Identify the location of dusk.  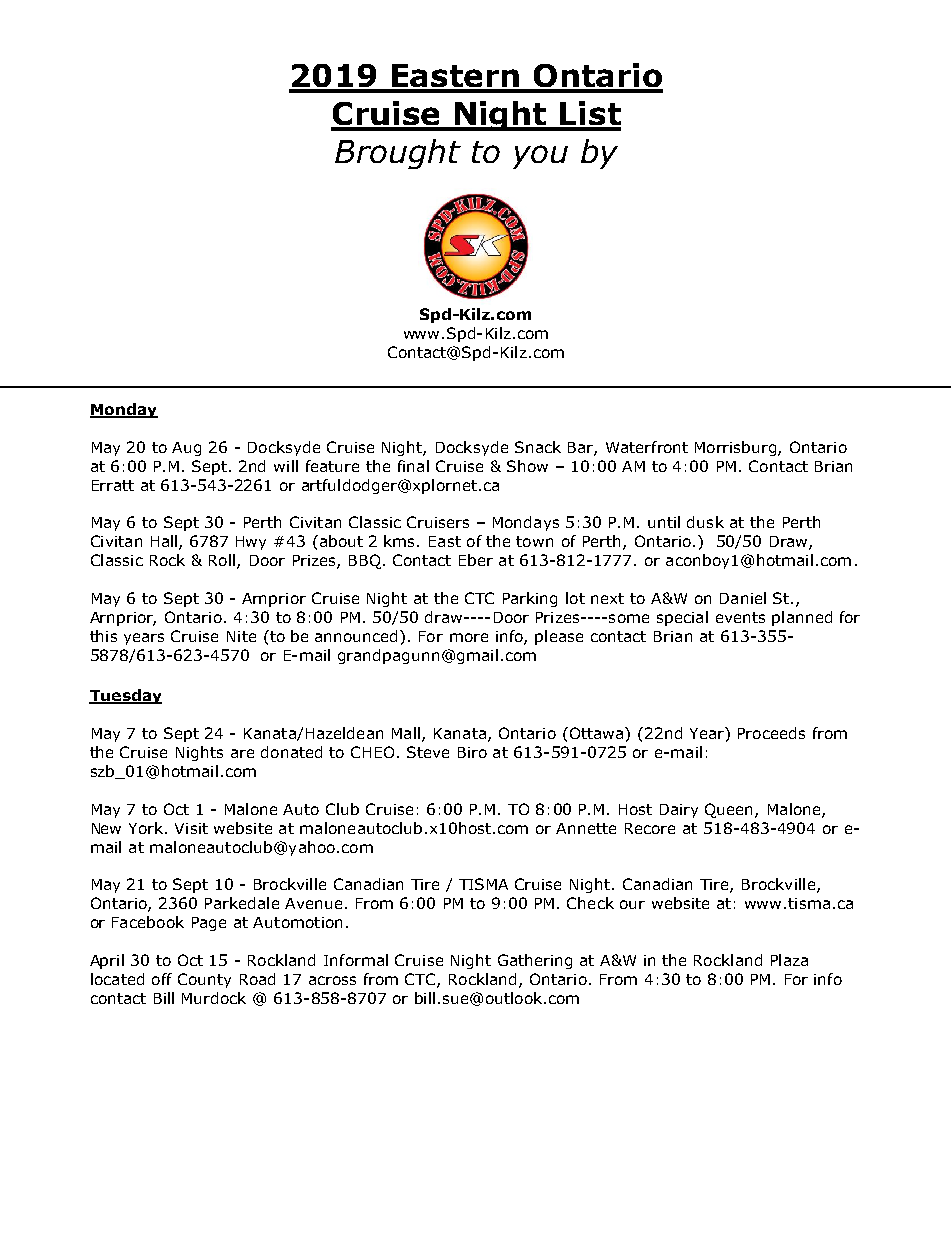
(705, 522).
